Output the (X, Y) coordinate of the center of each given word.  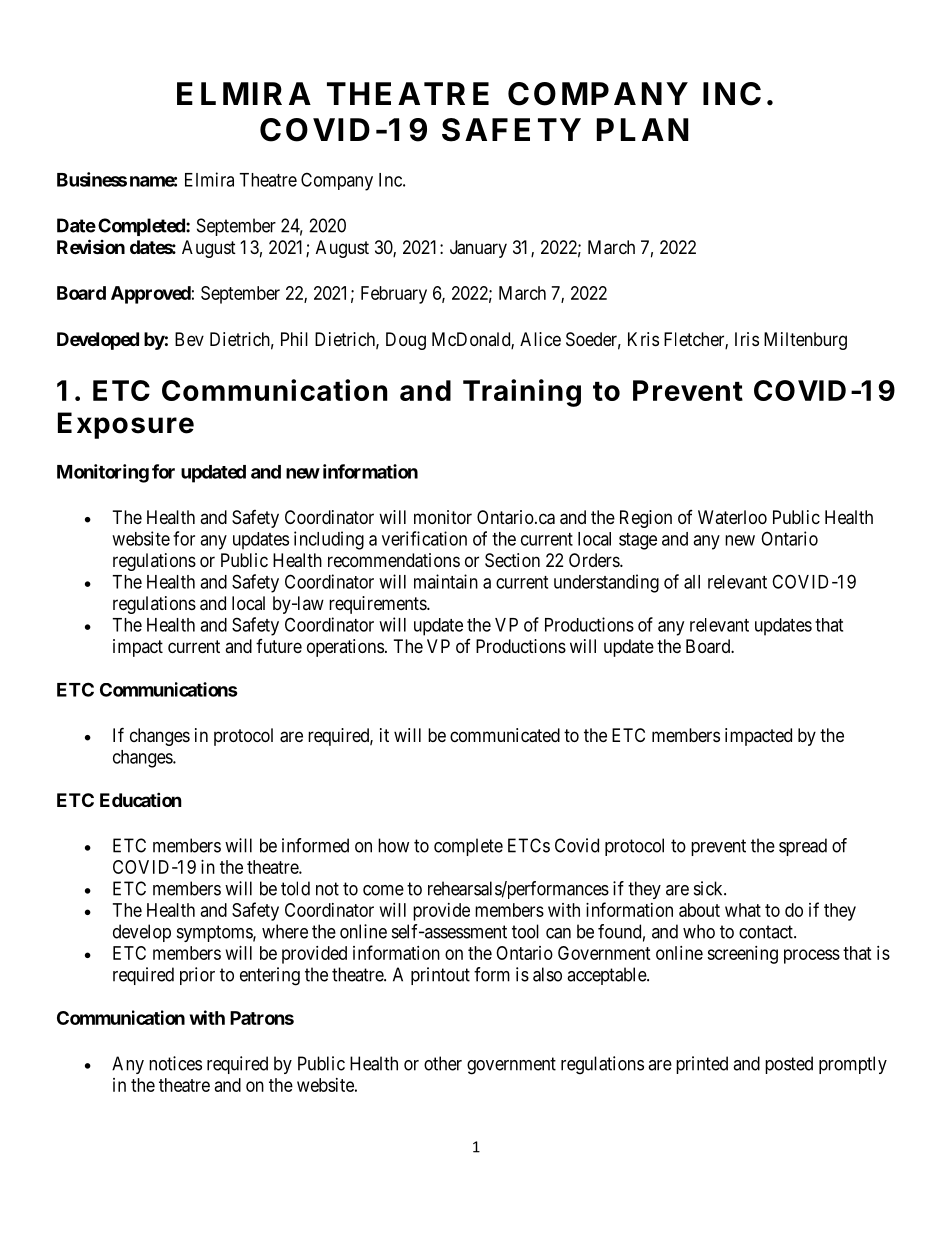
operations (345, 648)
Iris (747, 339)
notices (175, 1063)
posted (789, 1065)
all (692, 582)
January (478, 249)
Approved (151, 295)
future (279, 646)
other (443, 1063)
